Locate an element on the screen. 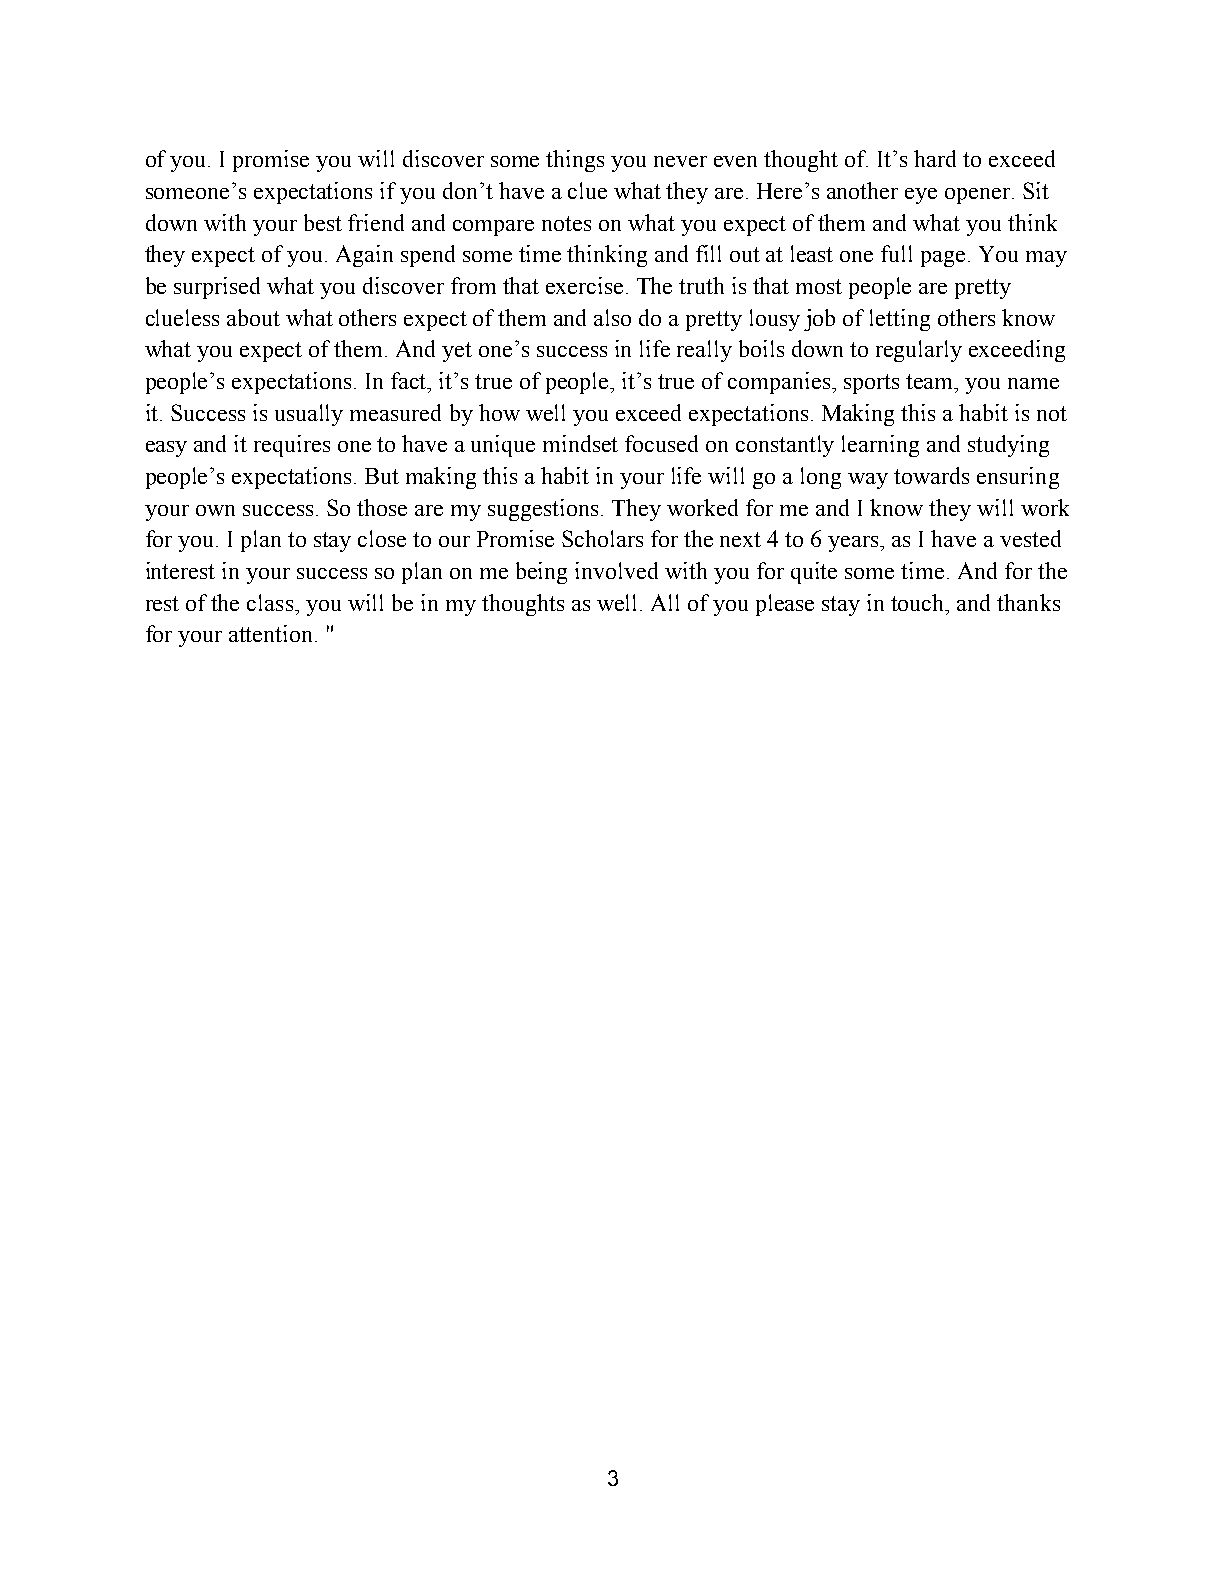  things is located at coordinates (575, 161).
